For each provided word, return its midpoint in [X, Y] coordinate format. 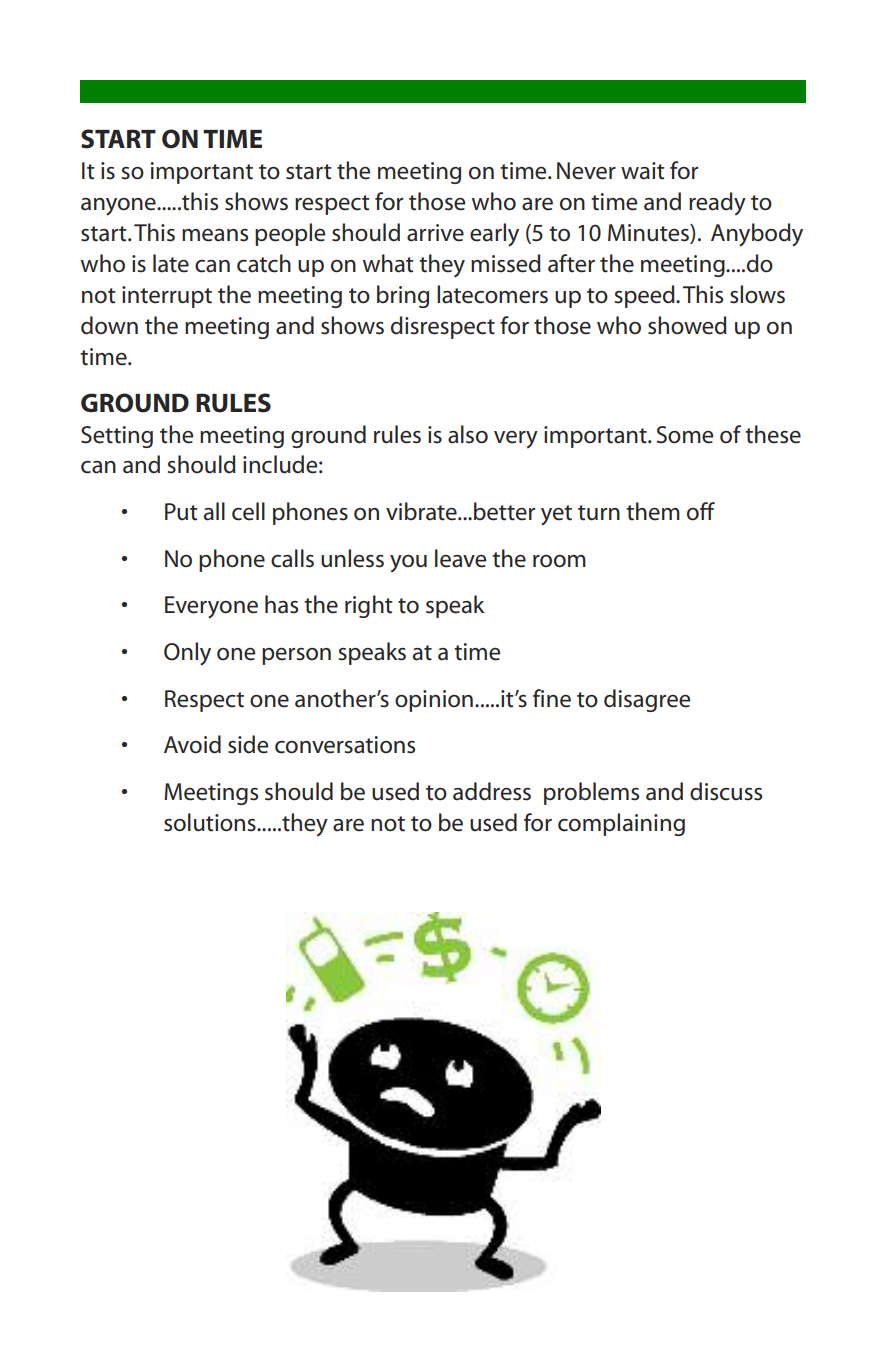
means [215, 235]
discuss [726, 791]
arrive [435, 233]
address [492, 791]
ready [717, 204]
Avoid [192, 744]
